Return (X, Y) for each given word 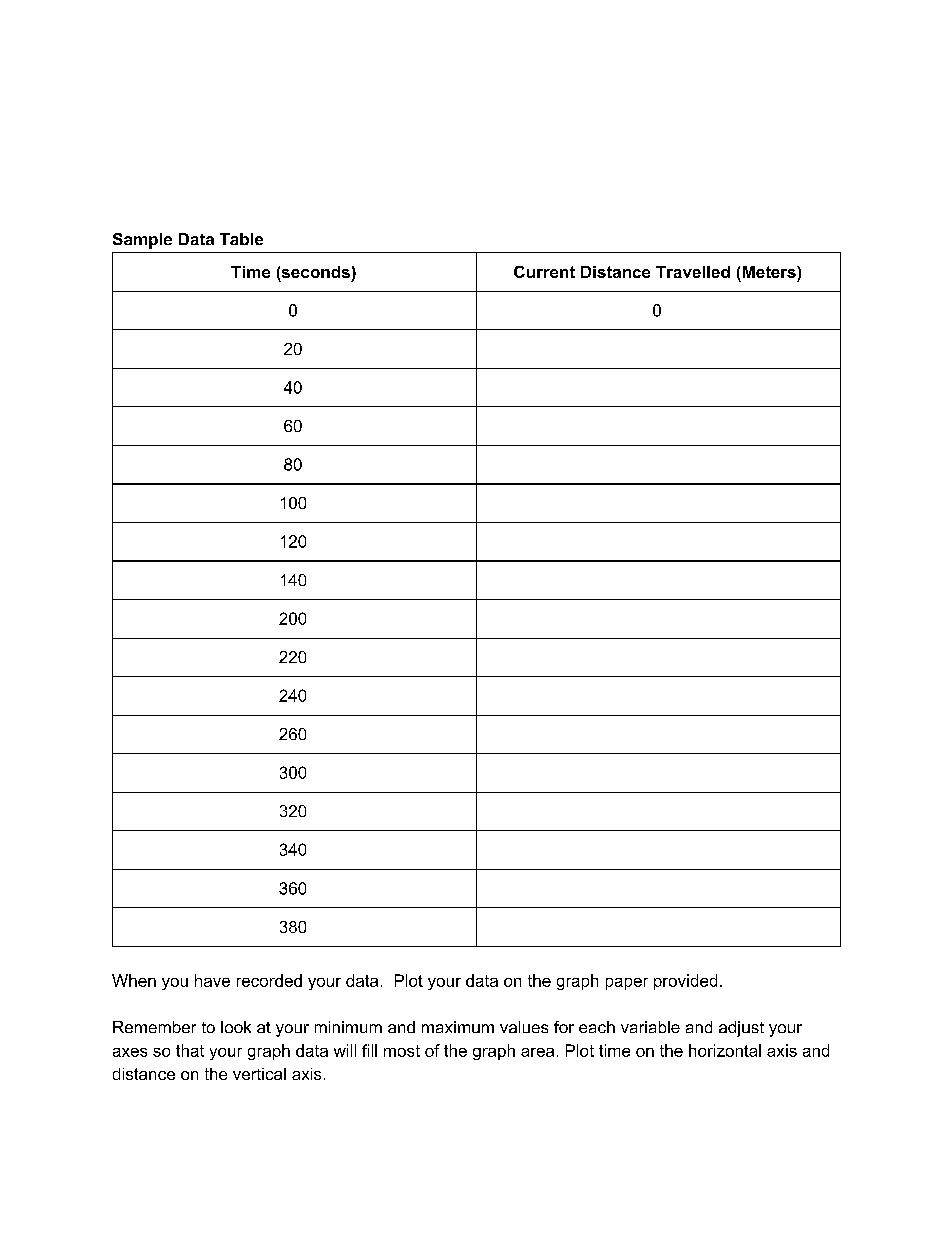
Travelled (693, 272)
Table (241, 239)
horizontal (725, 1050)
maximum (458, 1027)
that (190, 1050)
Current (544, 272)
